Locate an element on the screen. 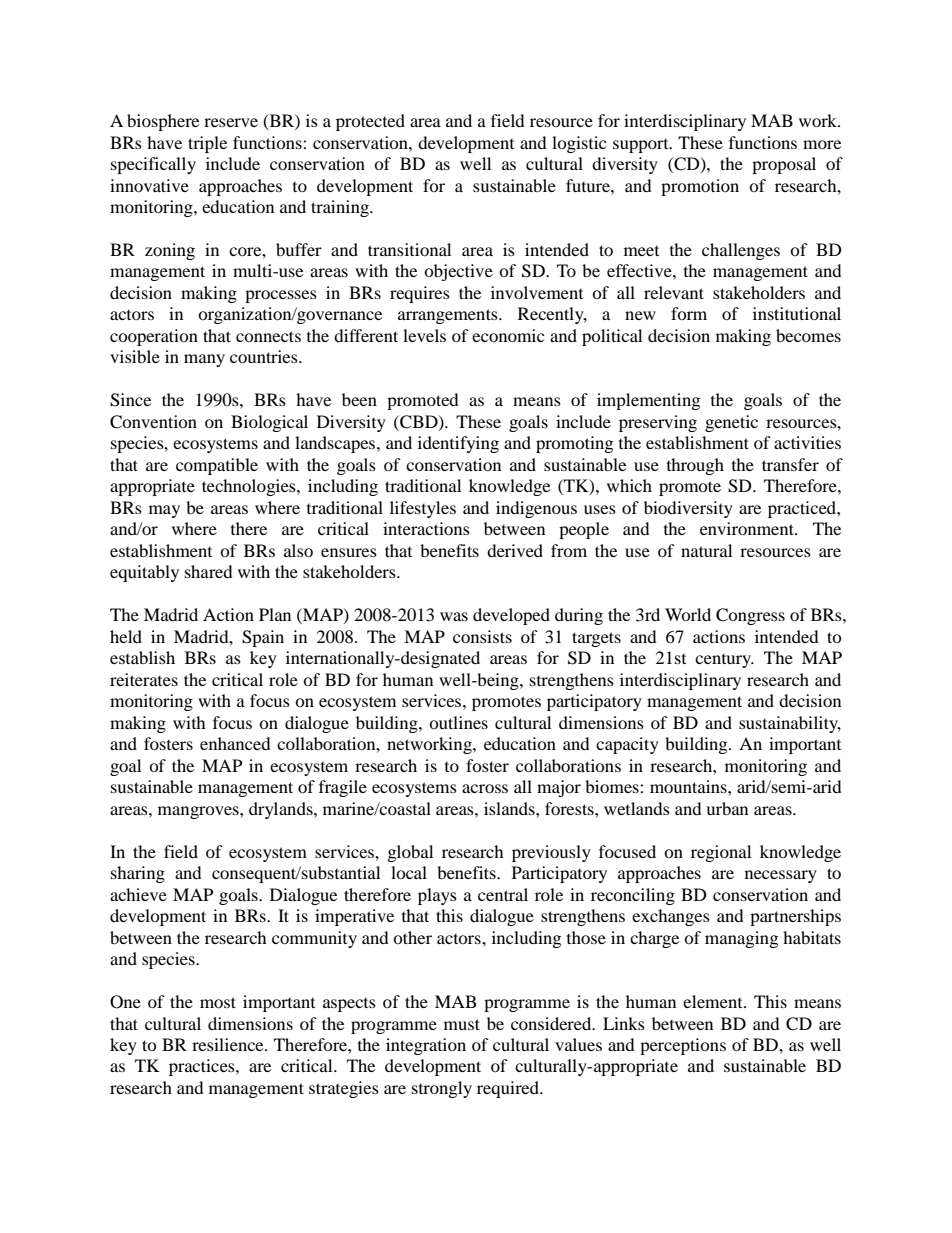 This screenshot has width=952, height=1233. islands is located at coordinates (510, 808).
